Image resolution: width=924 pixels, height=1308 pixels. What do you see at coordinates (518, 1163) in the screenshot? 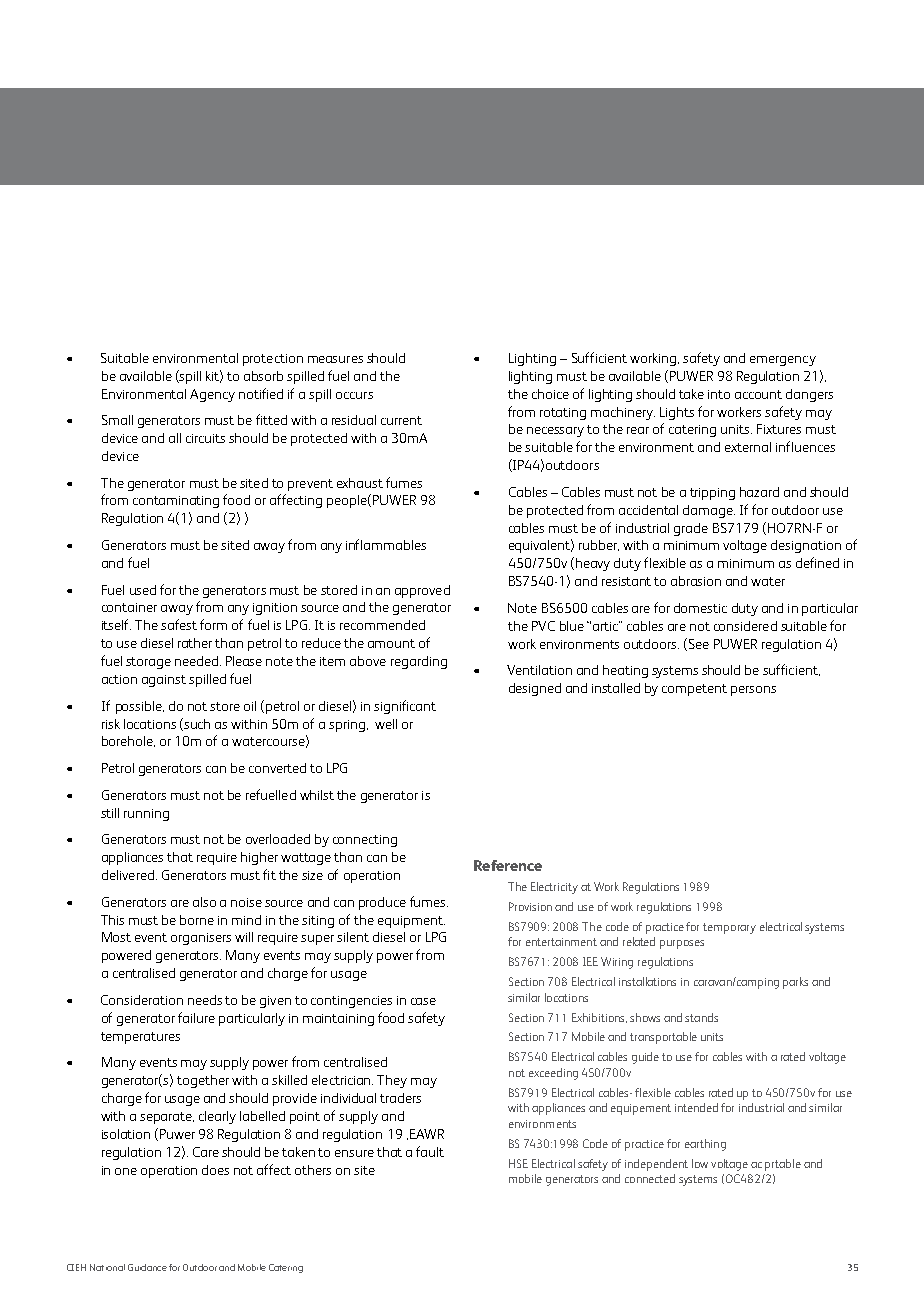
I see `HSE` at bounding box center [518, 1163].
